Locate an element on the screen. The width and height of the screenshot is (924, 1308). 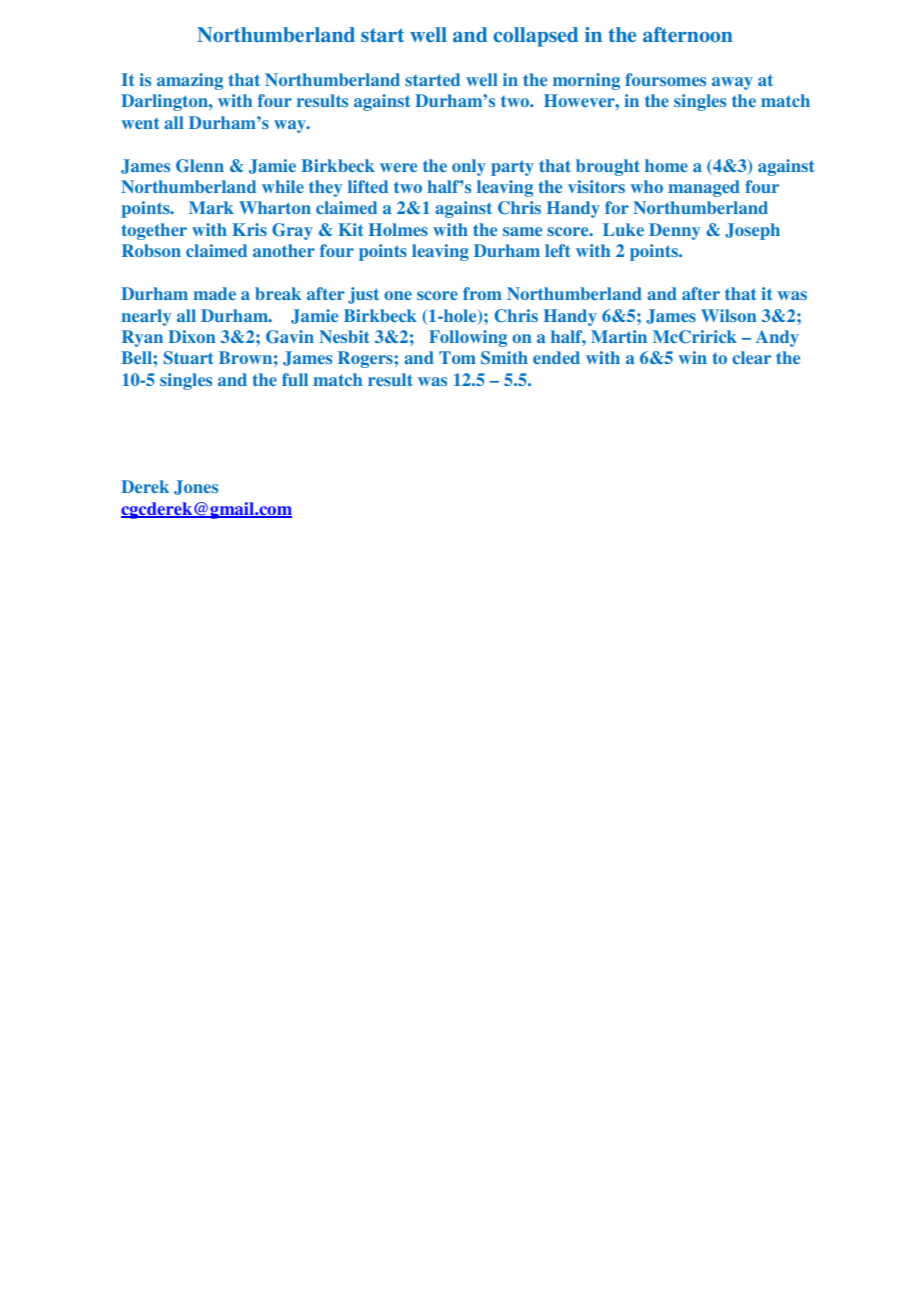
Martin is located at coordinates (619, 336).
